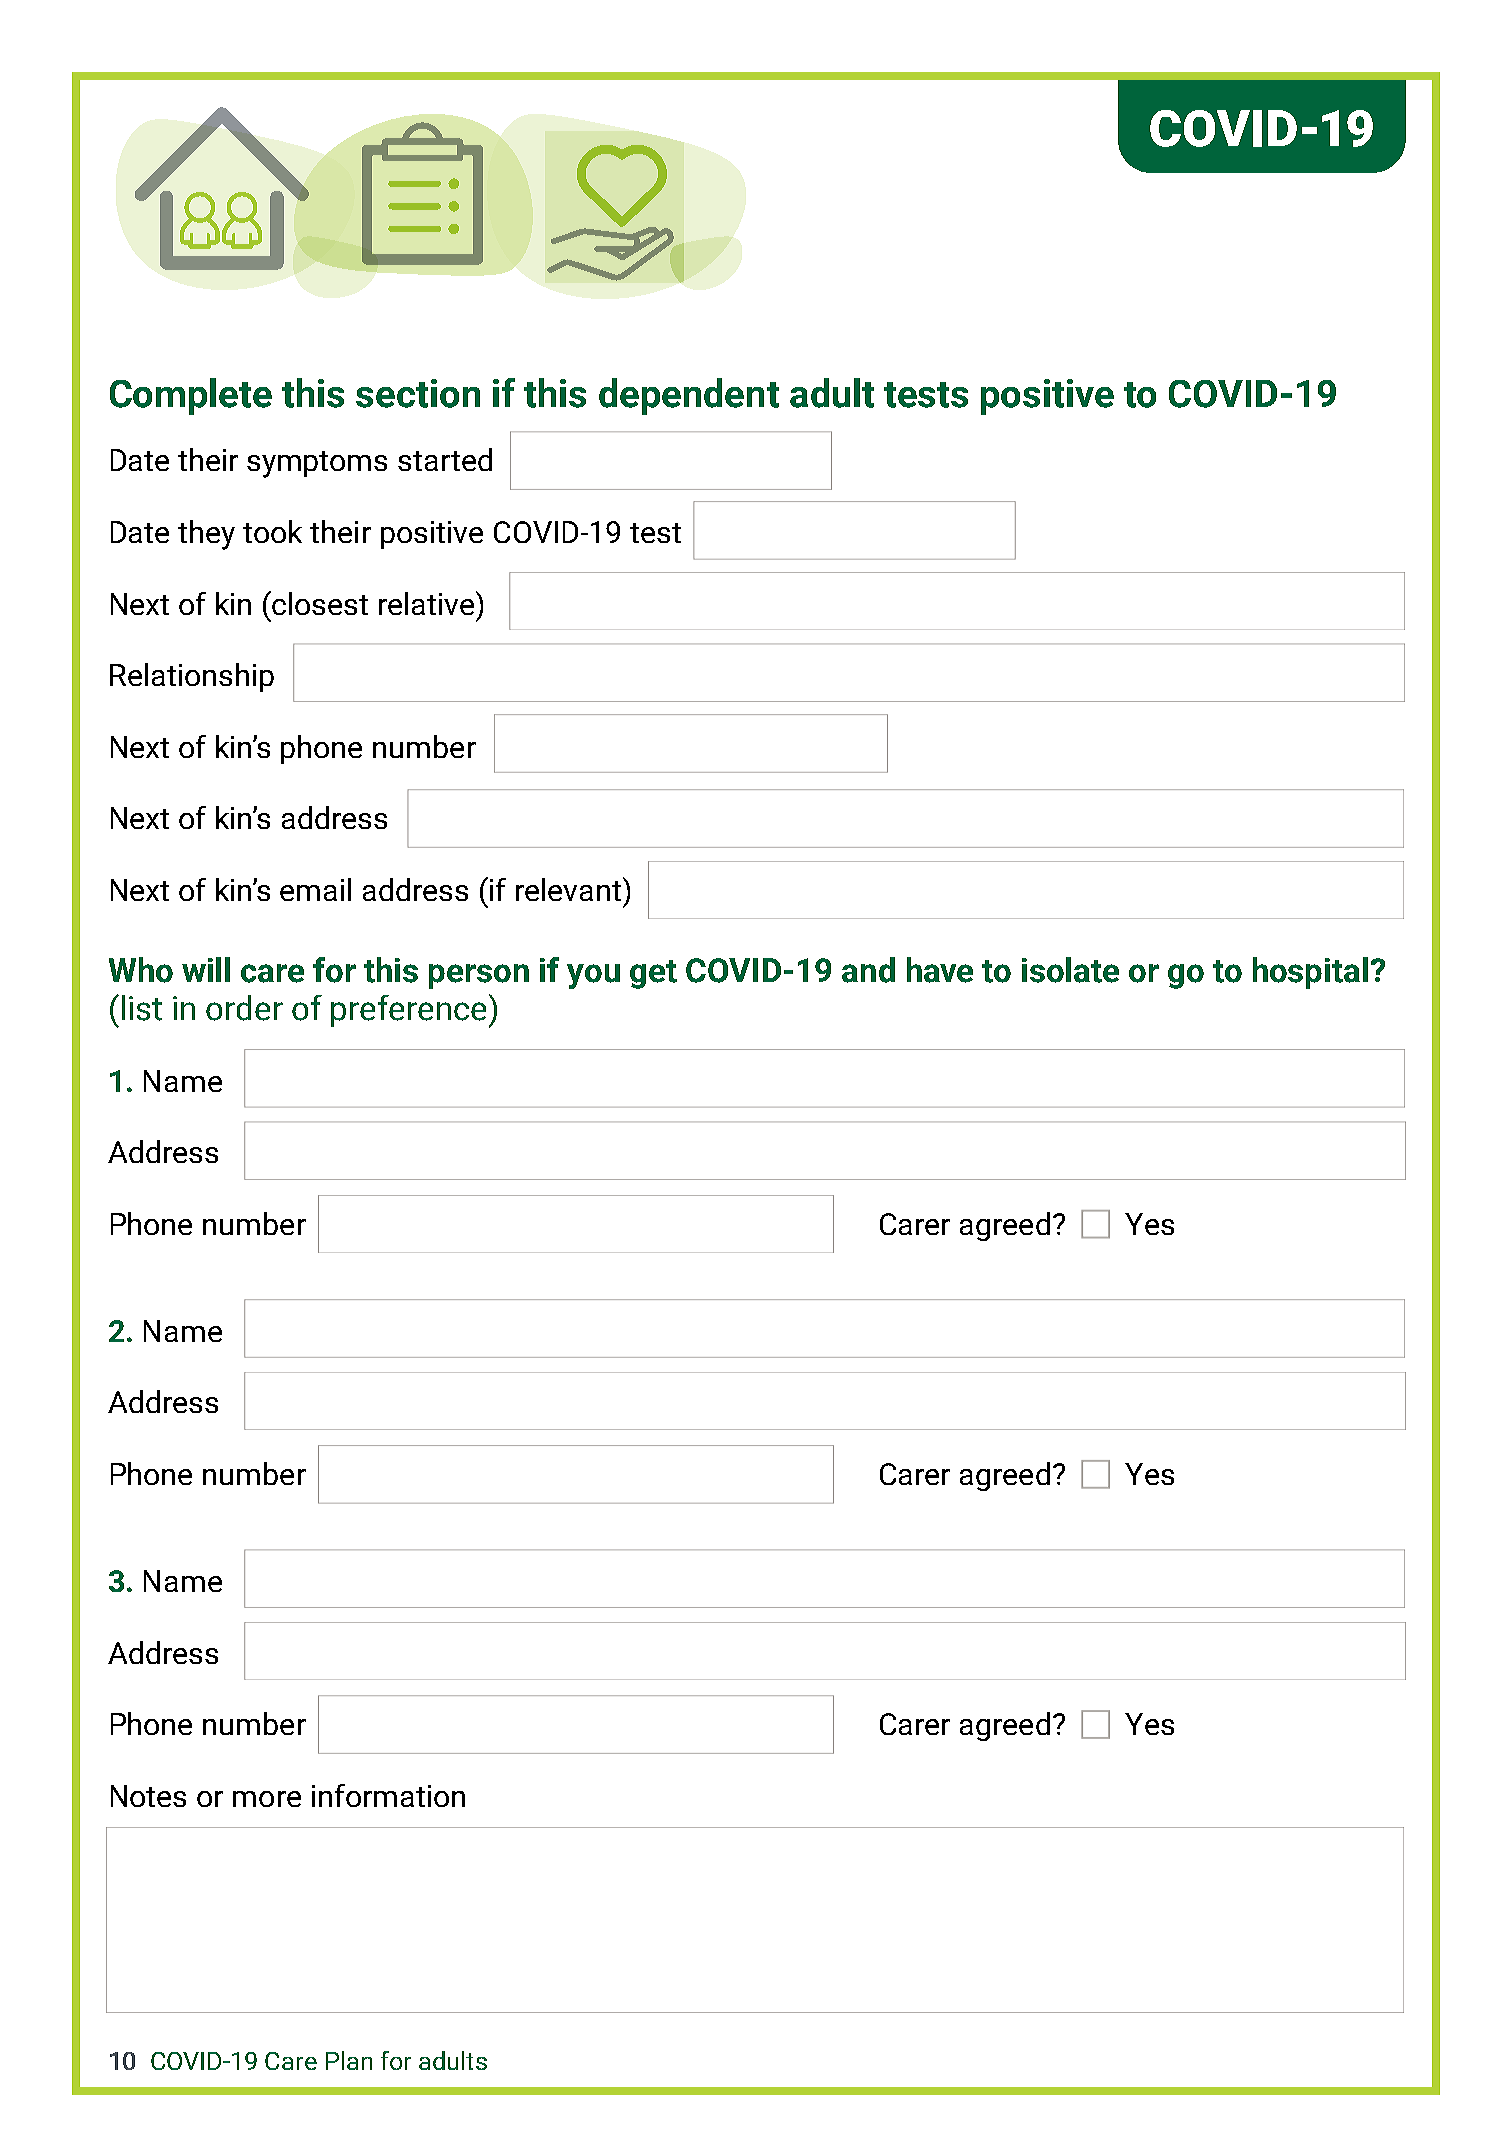  Describe the element at coordinates (244, 1008) in the image. I see `order` at that location.
